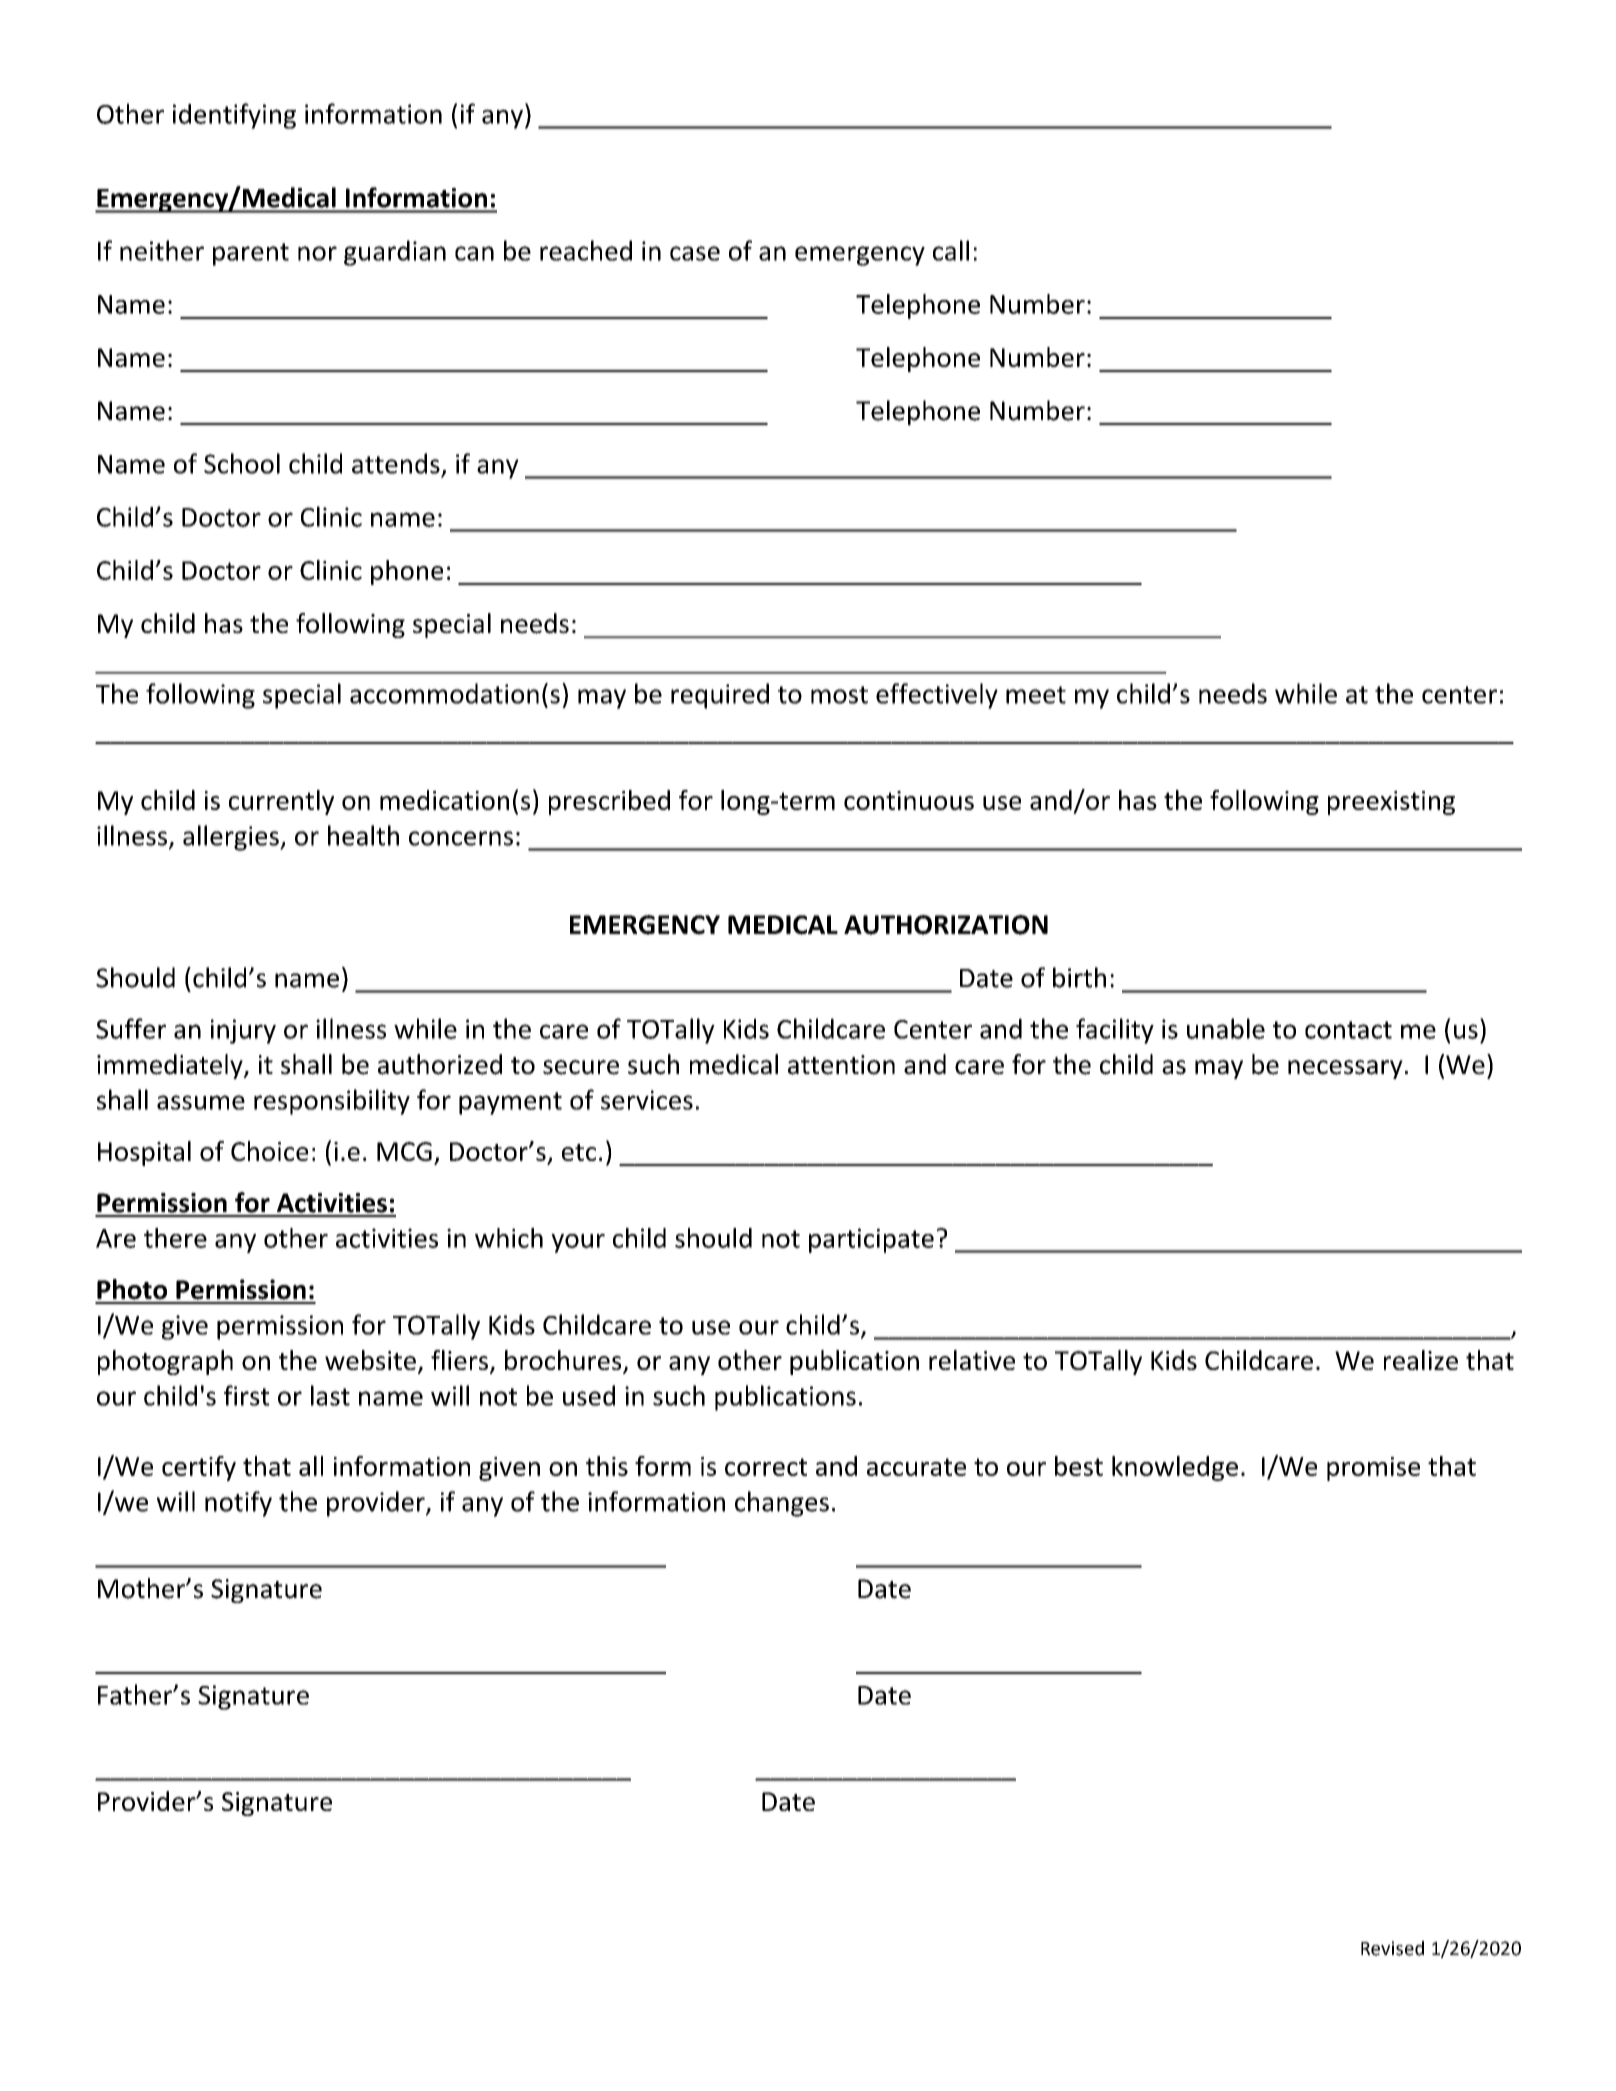  What do you see at coordinates (199, 1468) in the screenshot?
I see `certify` at bounding box center [199, 1468].
